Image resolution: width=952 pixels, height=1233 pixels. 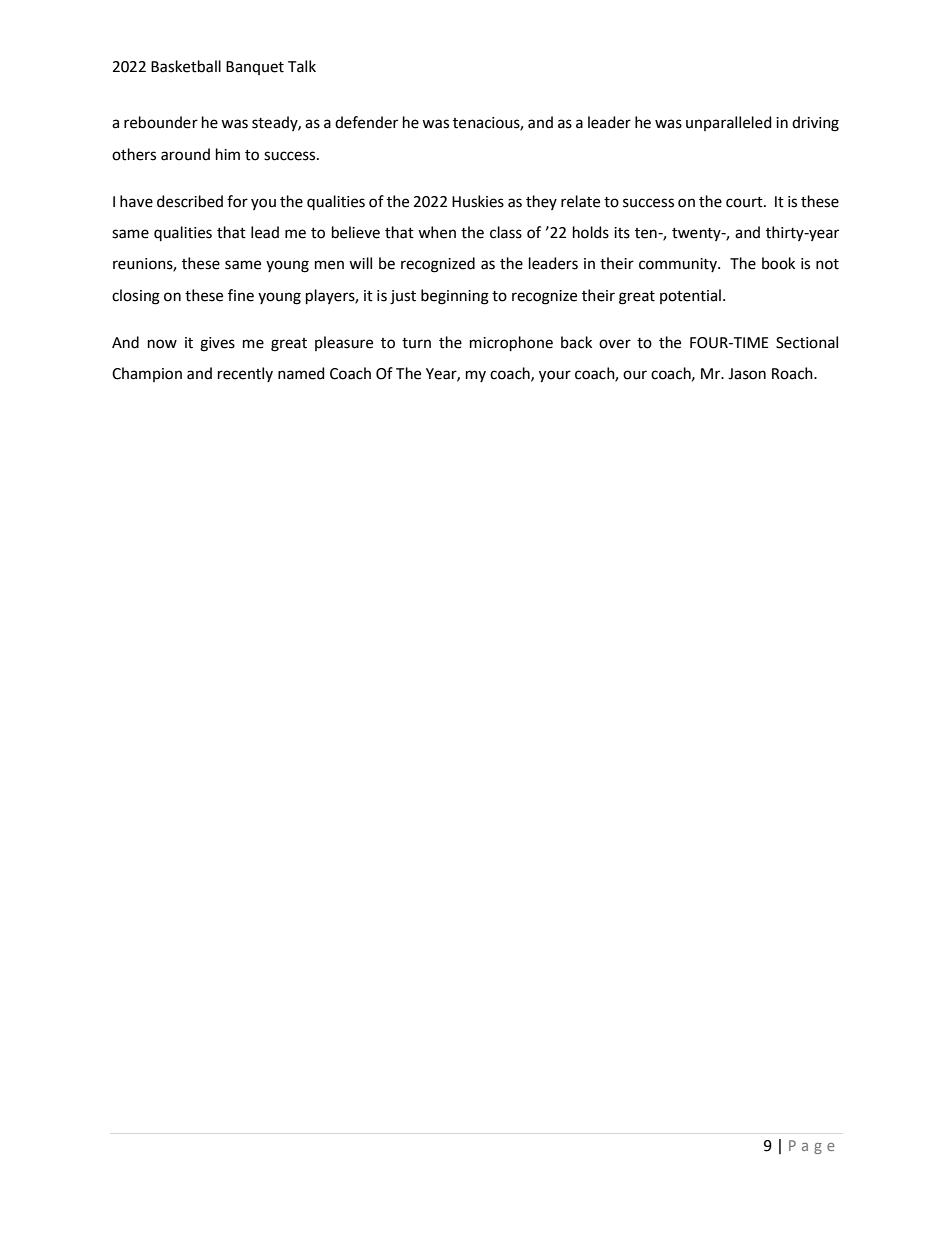 I want to click on Banquet, so click(x=255, y=68).
